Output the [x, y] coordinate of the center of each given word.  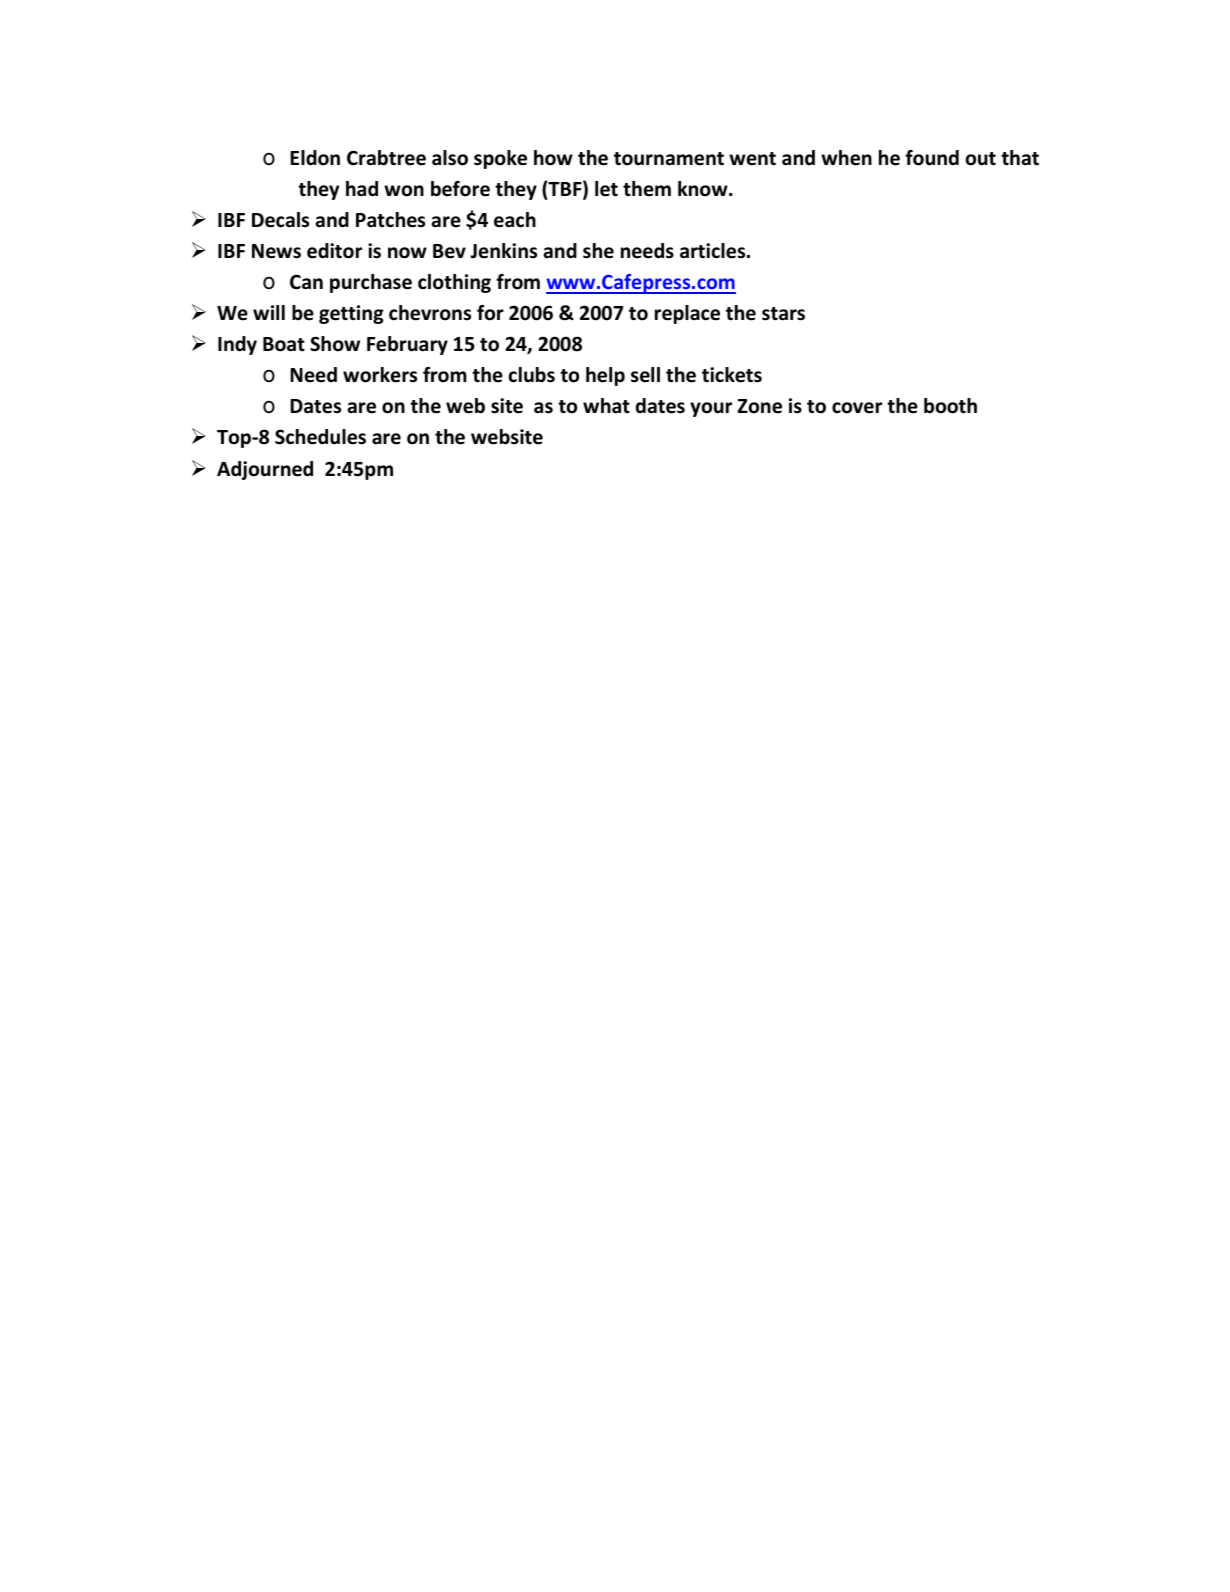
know [704, 189]
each [515, 220]
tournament [669, 159]
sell [645, 375]
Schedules [320, 437]
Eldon [315, 158]
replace [687, 314]
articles [714, 251]
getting [351, 314]
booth [950, 406]
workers [380, 375]
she [598, 251]
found [932, 158]
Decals [280, 220]
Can [306, 282]
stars [783, 314]
